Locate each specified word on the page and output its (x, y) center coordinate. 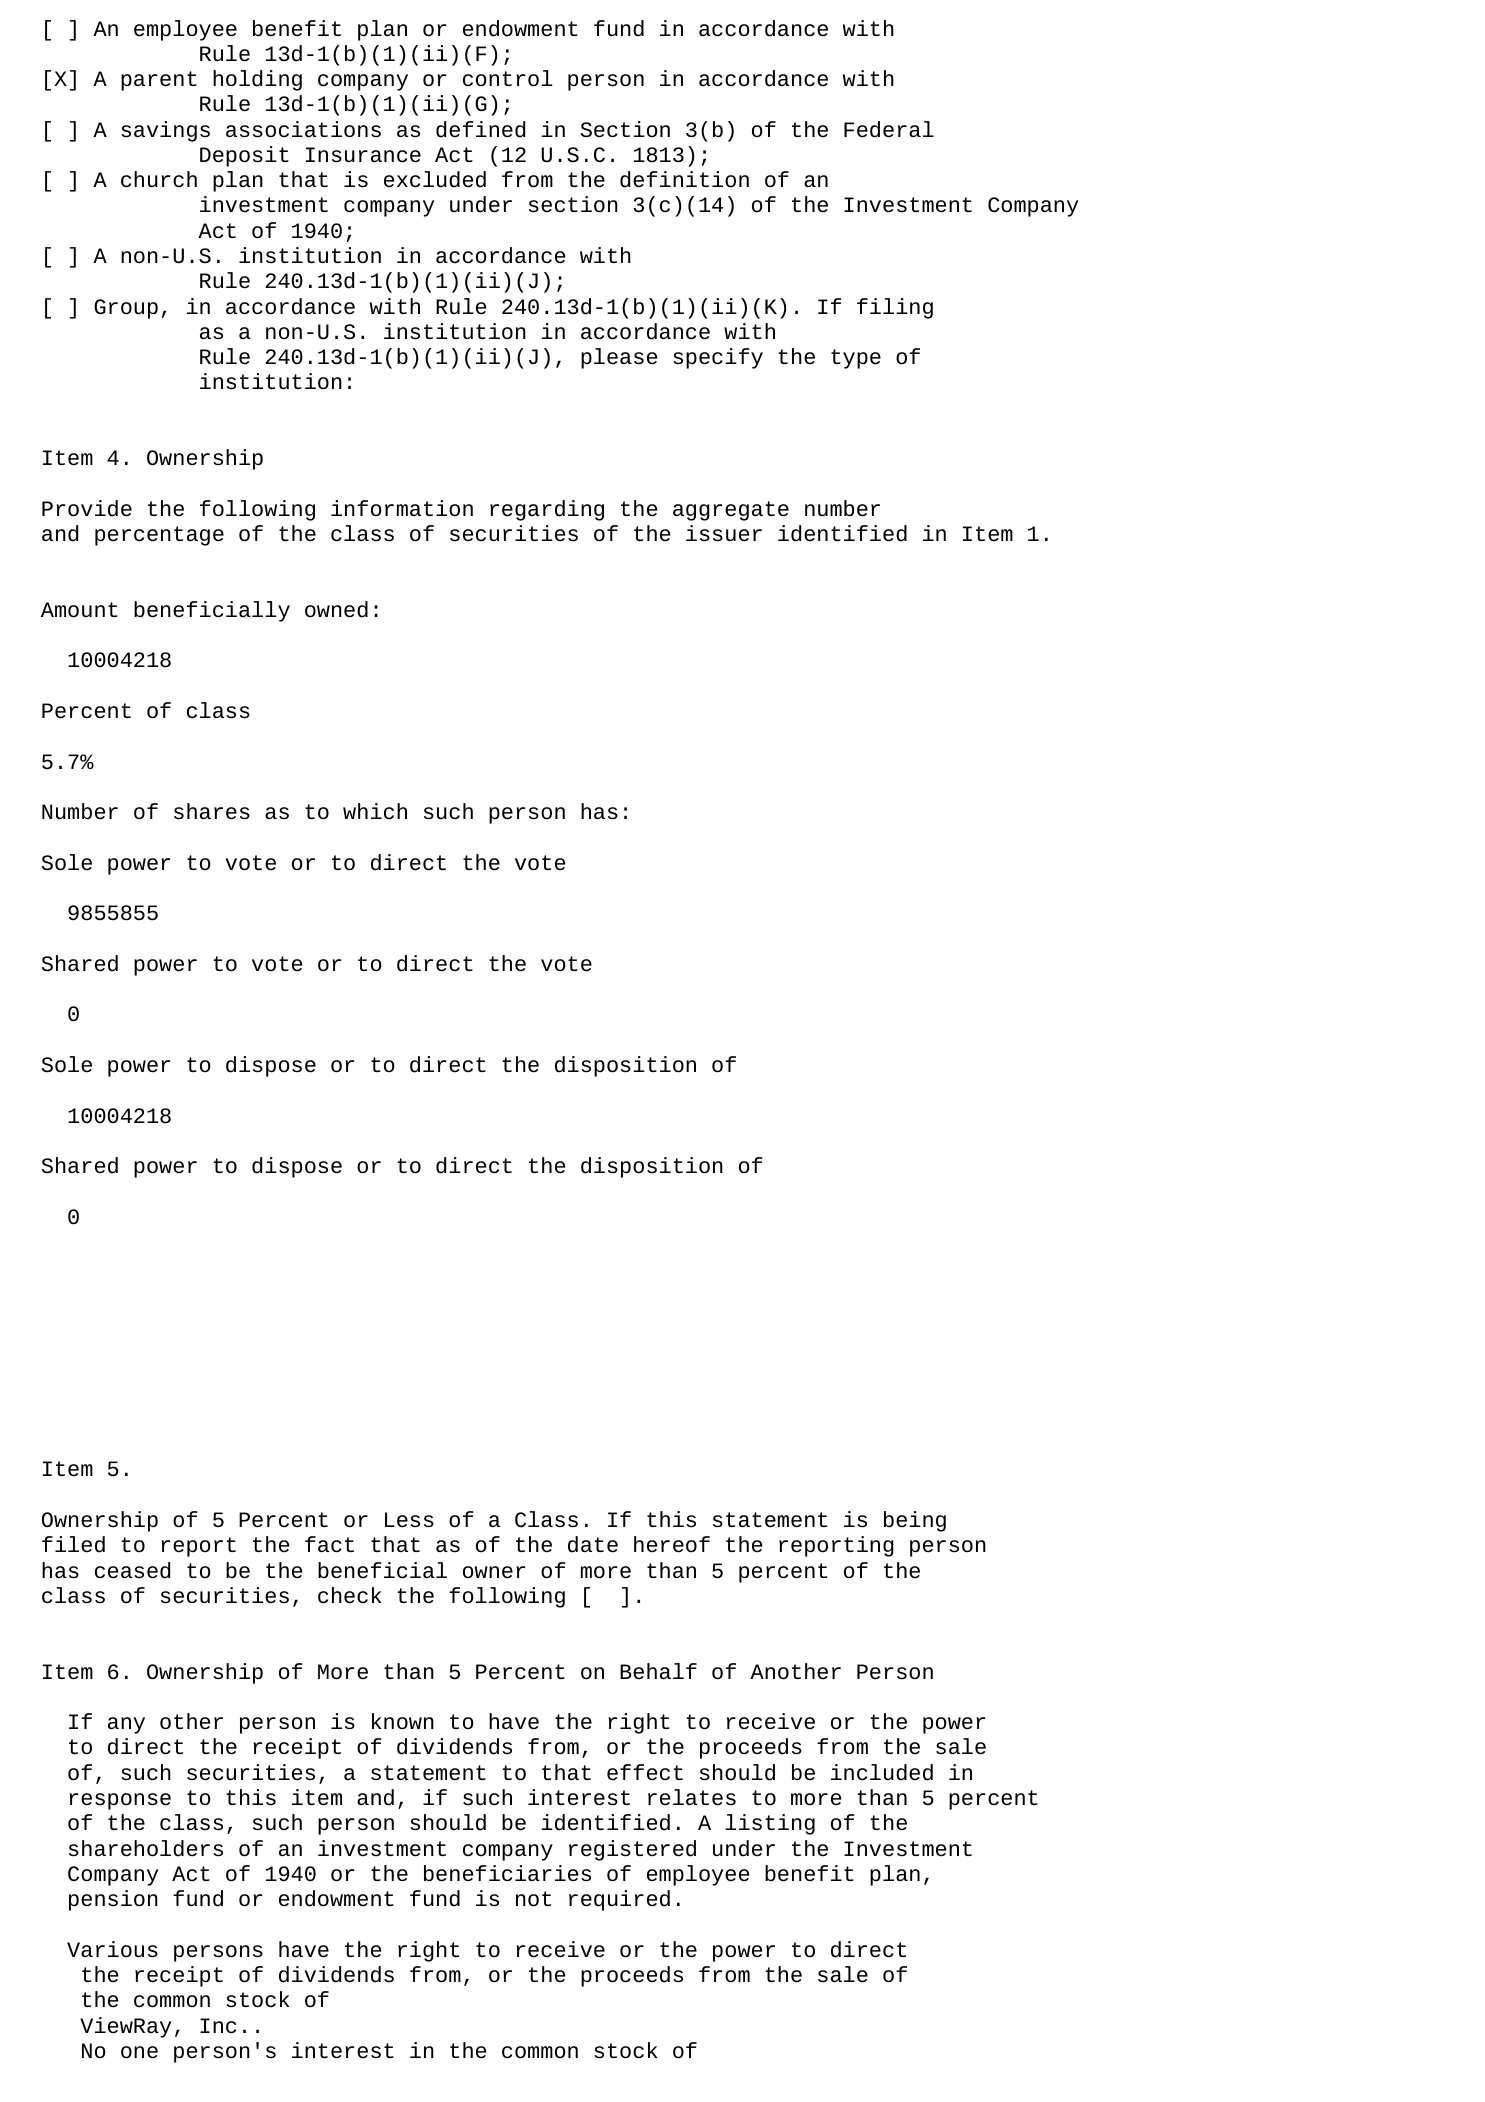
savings (165, 131)
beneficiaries (507, 1873)
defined (481, 129)
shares (212, 811)
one (139, 2052)
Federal (889, 129)
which (375, 811)
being (915, 1521)
